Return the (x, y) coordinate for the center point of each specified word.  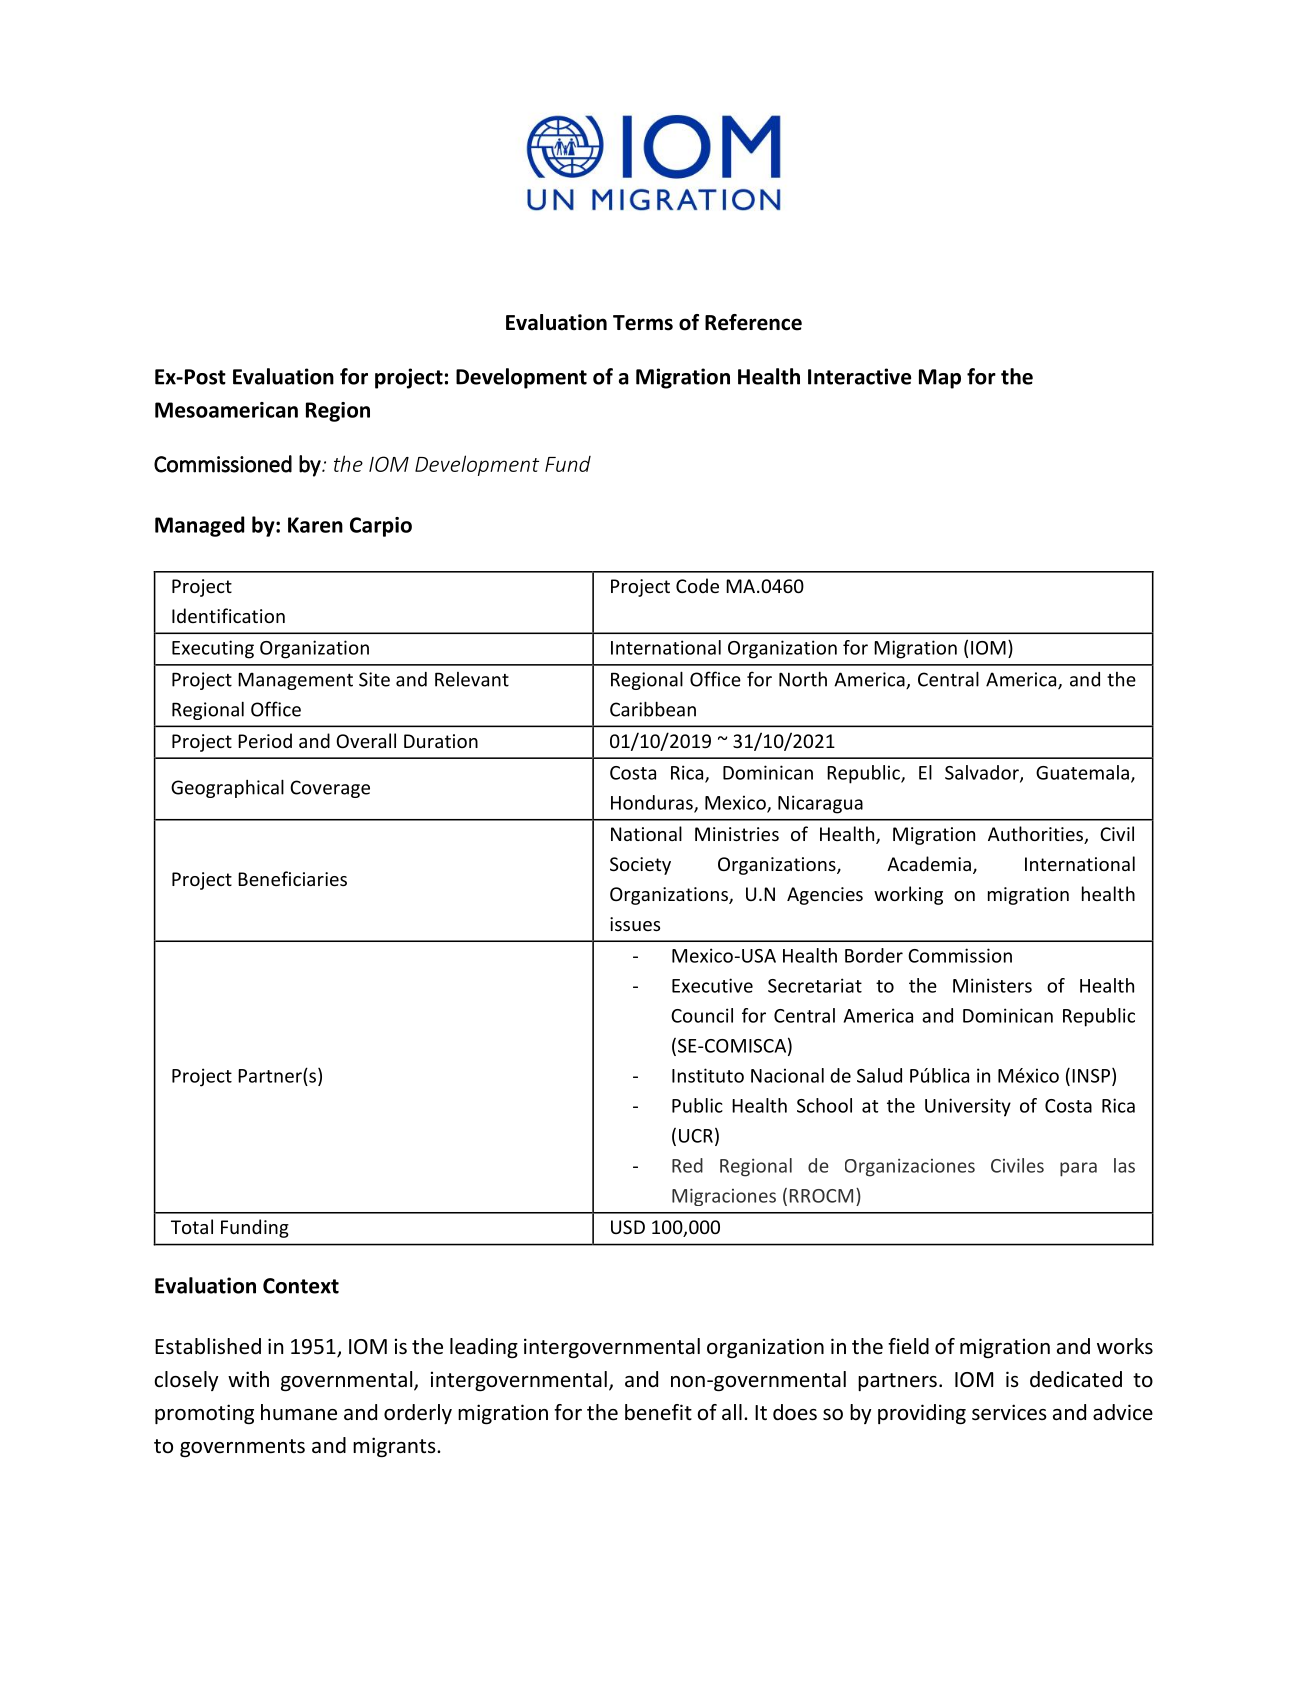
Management (295, 681)
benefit (658, 1412)
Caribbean (653, 709)
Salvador (983, 773)
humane (299, 1412)
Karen (315, 525)
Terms (643, 323)
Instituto (708, 1075)
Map (940, 379)
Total (192, 1226)
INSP (1091, 1076)
